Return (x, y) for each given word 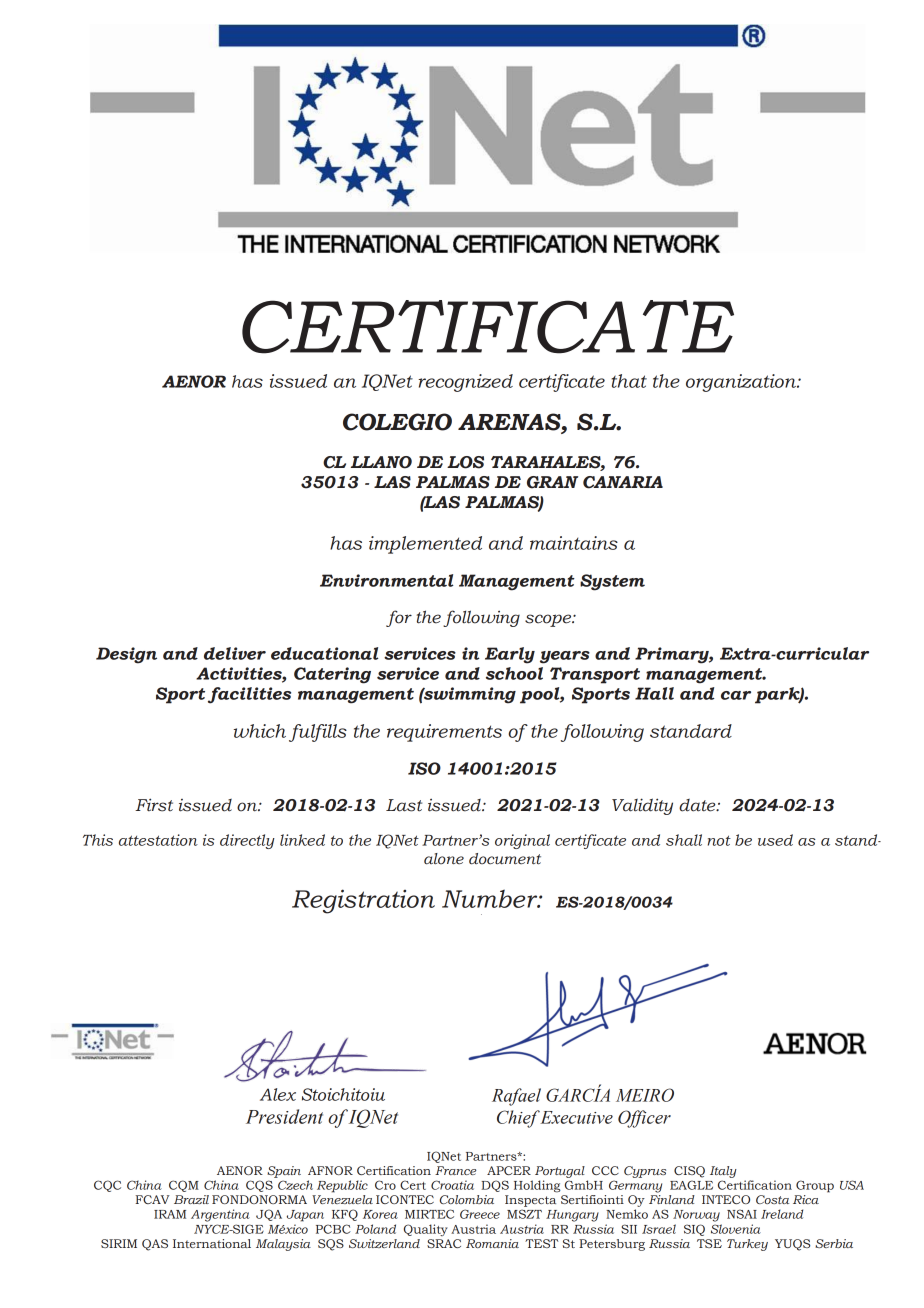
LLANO (381, 462)
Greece (480, 1214)
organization (742, 383)
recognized (465, 383)
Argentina (220, 1215)
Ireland (782, 1214)
